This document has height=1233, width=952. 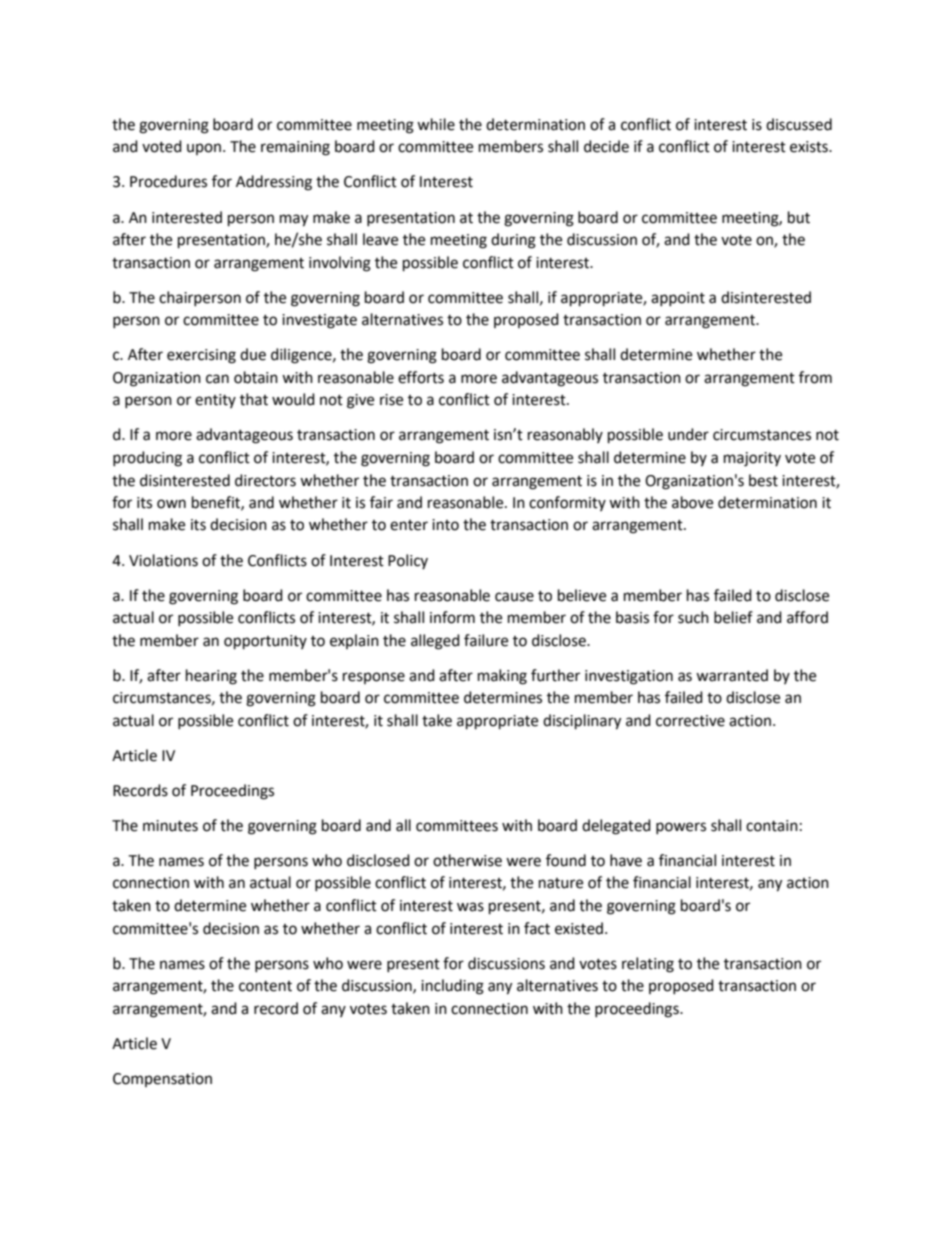 What do you see at coordinates (648, 965) in the document?
I see `relating` at bounding box center [648, 965].
